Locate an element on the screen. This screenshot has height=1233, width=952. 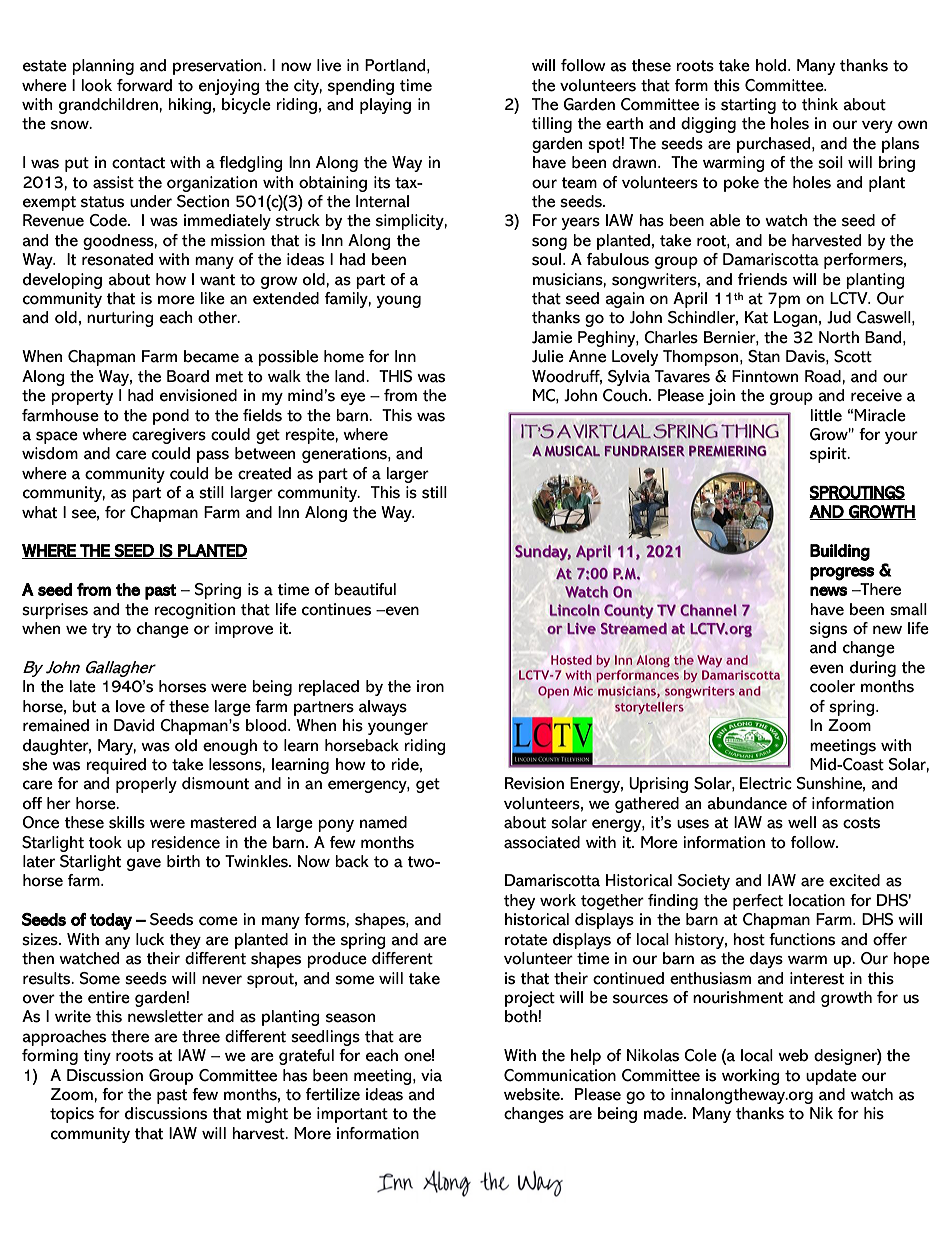
tiny is located at coordinates (97, 1057).
